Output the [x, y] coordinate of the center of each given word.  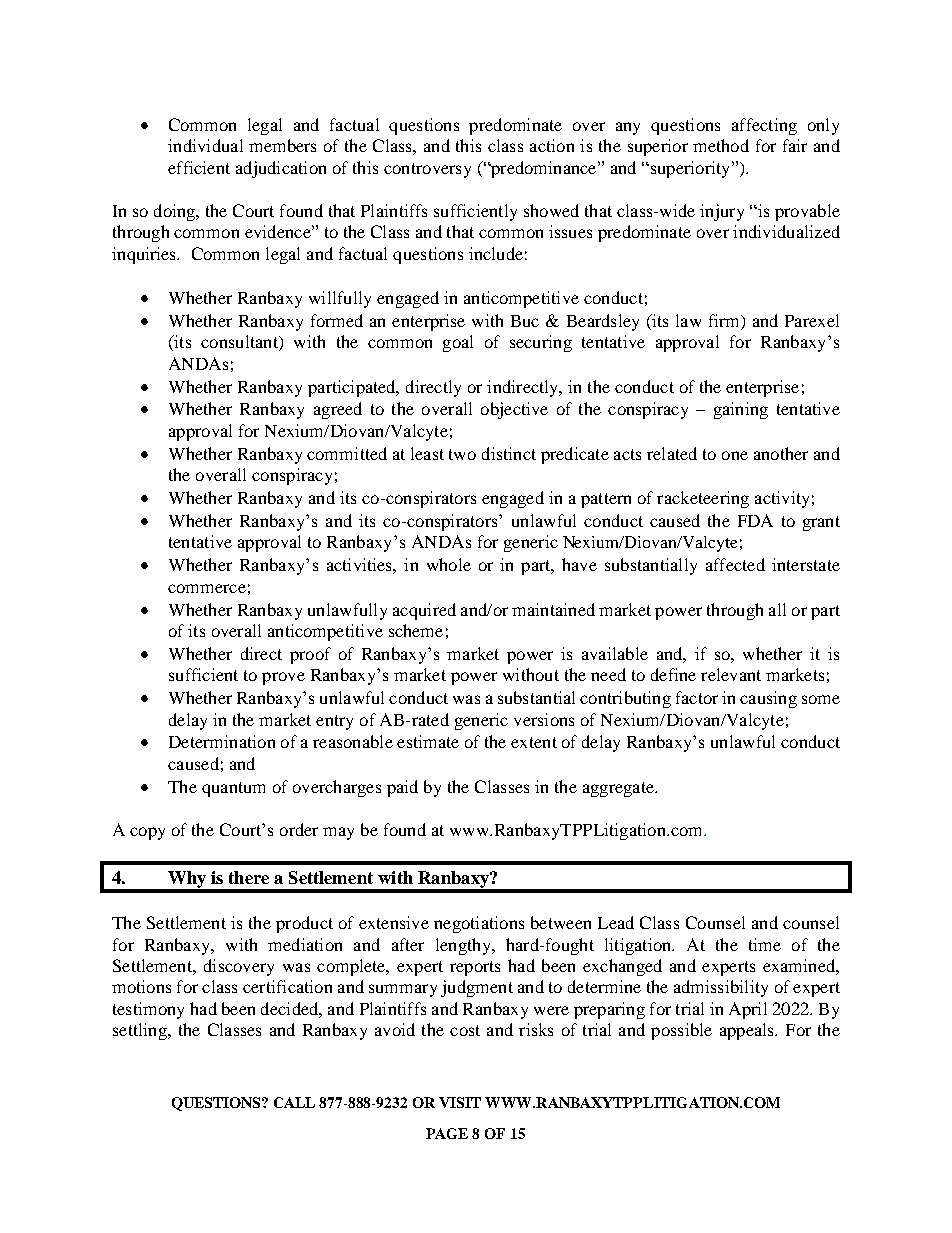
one [735, 455]
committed [347, 453]
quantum [233, 789]
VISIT [460, 1102]
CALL [294, 1102]
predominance [544, 169]
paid [402, 788]
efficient [199, 167]
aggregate [619, 789]
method [721, 145]
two [462, 454]
